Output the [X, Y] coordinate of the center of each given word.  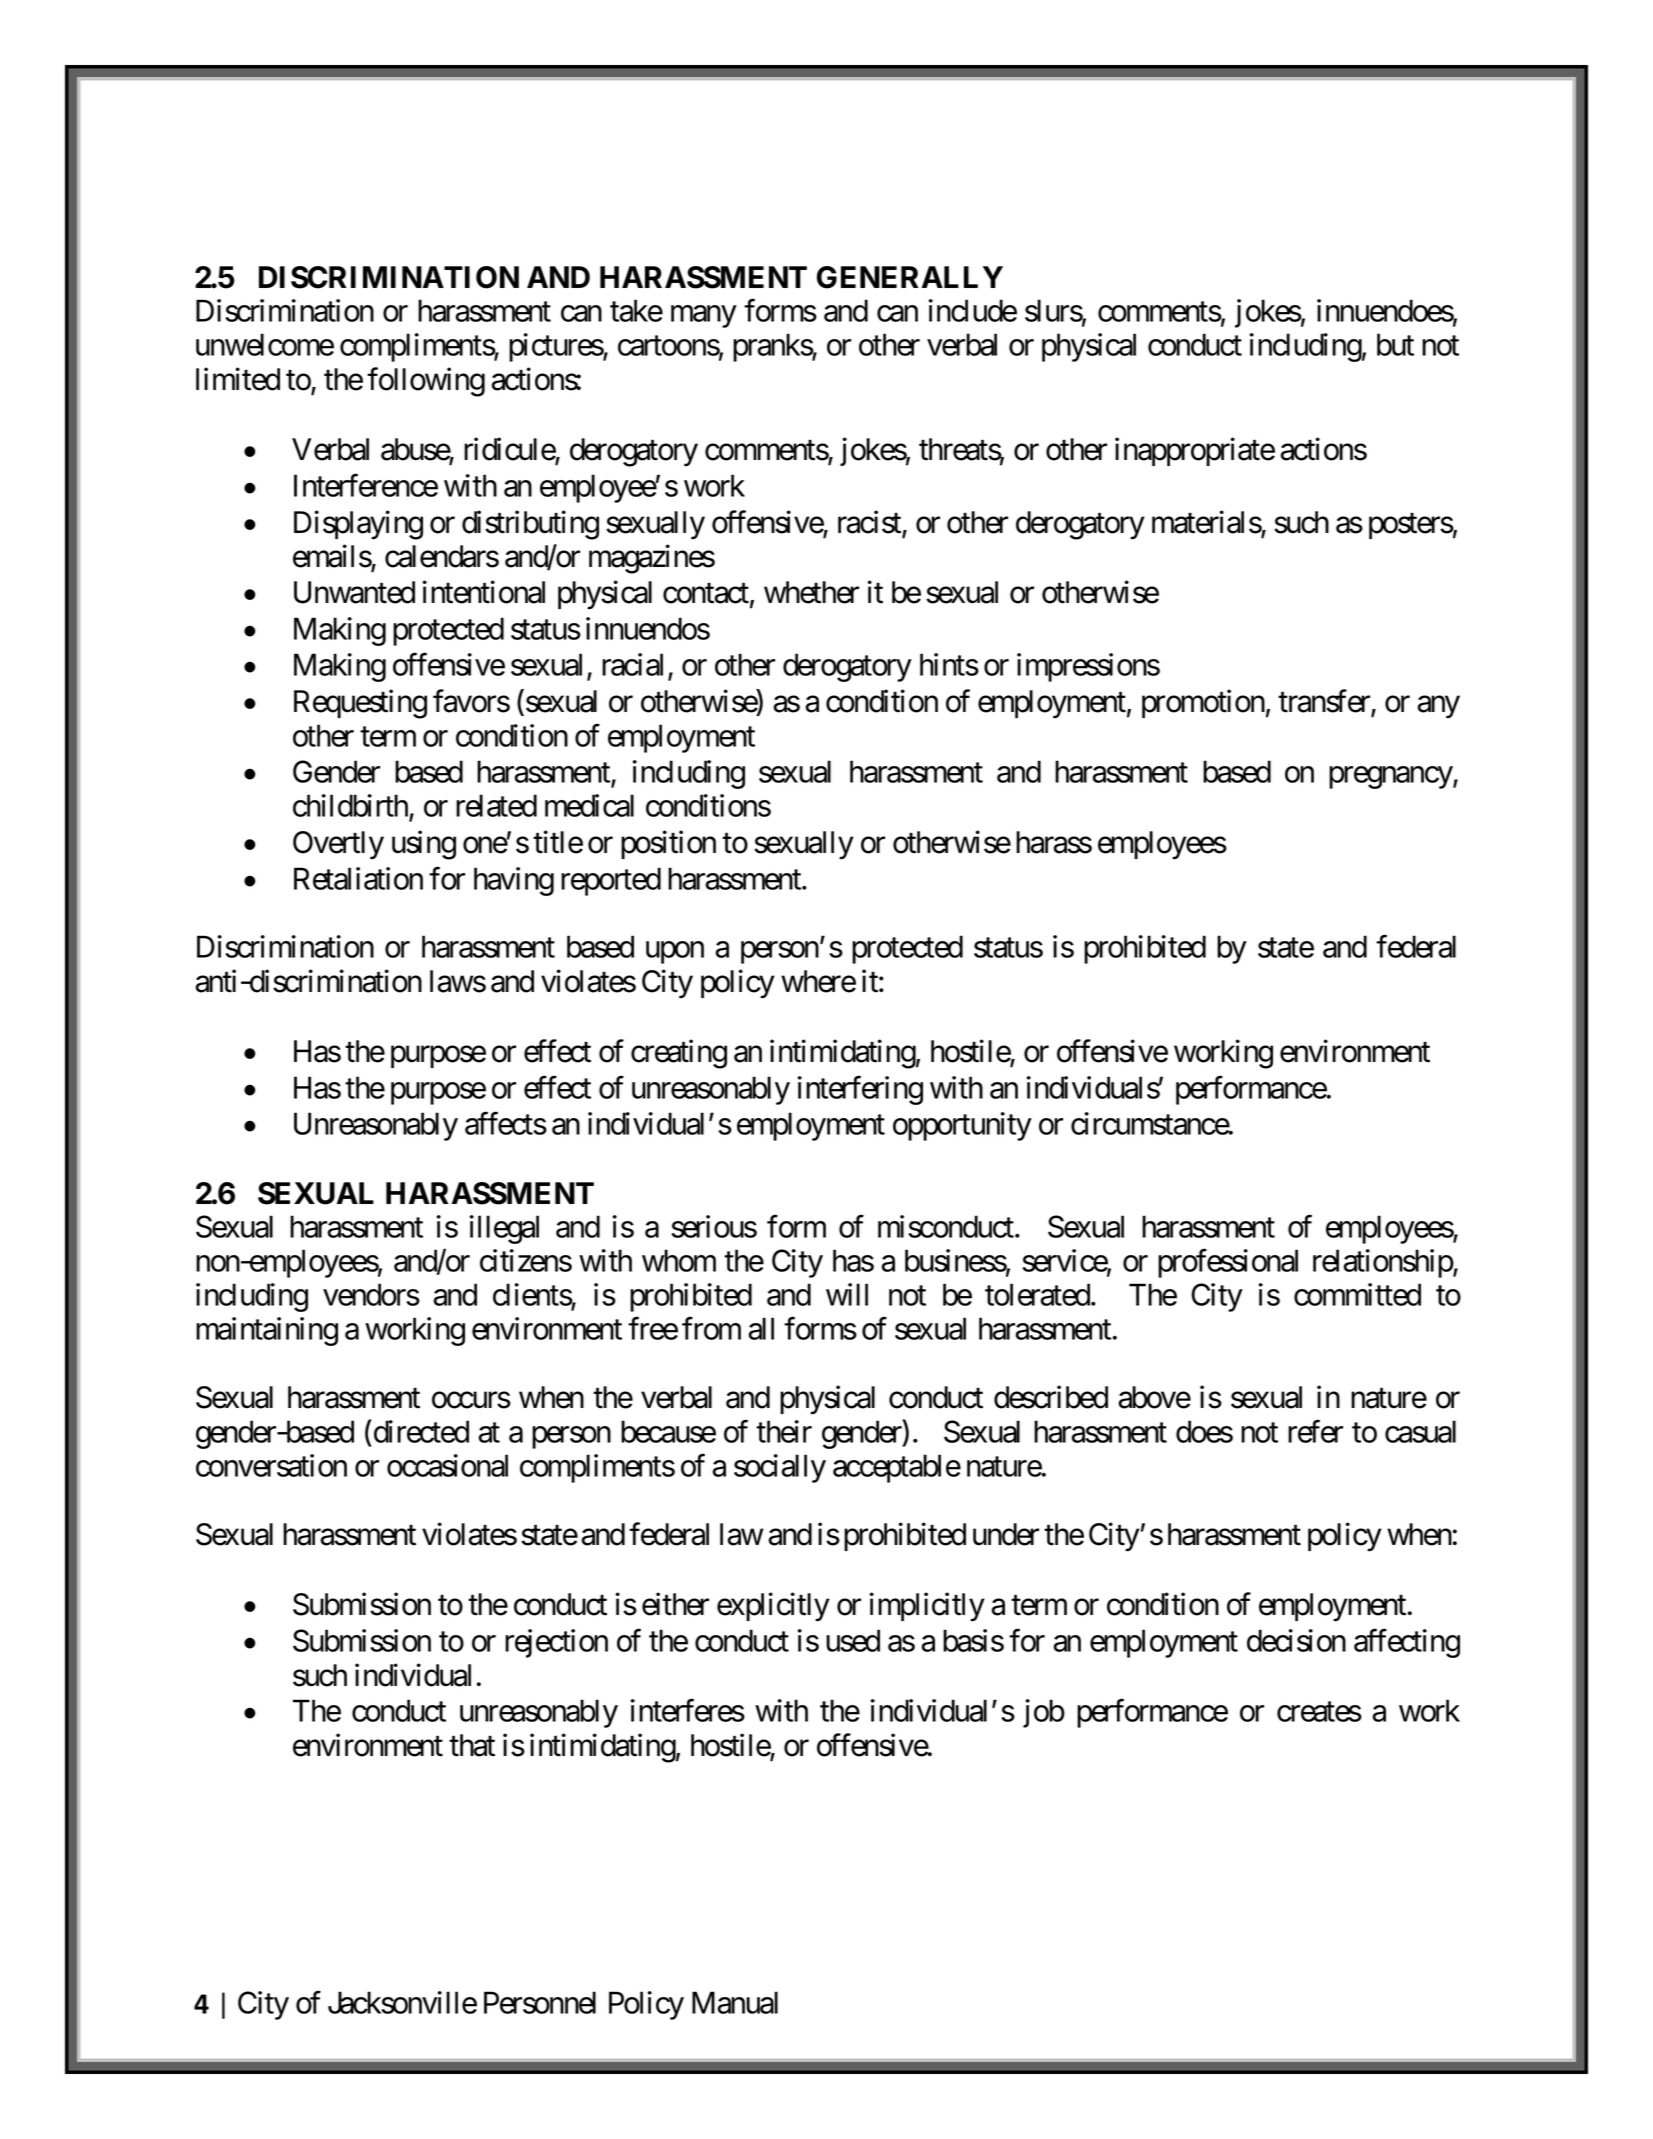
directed [421, 1431]
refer [1315, 1431]
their [784, 1431]
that [472, 1745]
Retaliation [358, 878]
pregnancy [1391, 777]
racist [870, 523]
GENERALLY [910, 277]
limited [238, 379]
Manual [735, 2002]
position [668, 844]
